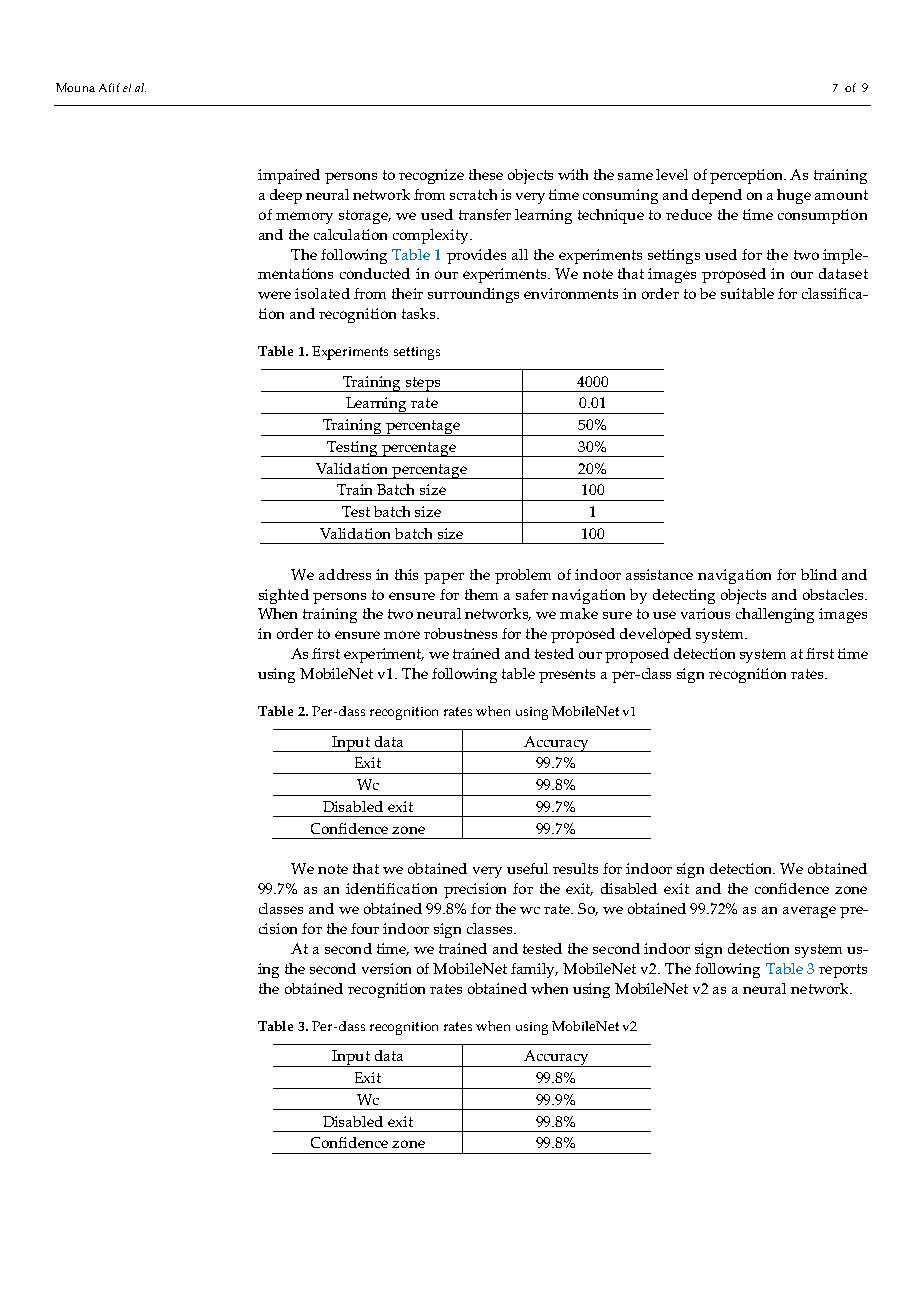  I want to click on more, so click(402, 635).
